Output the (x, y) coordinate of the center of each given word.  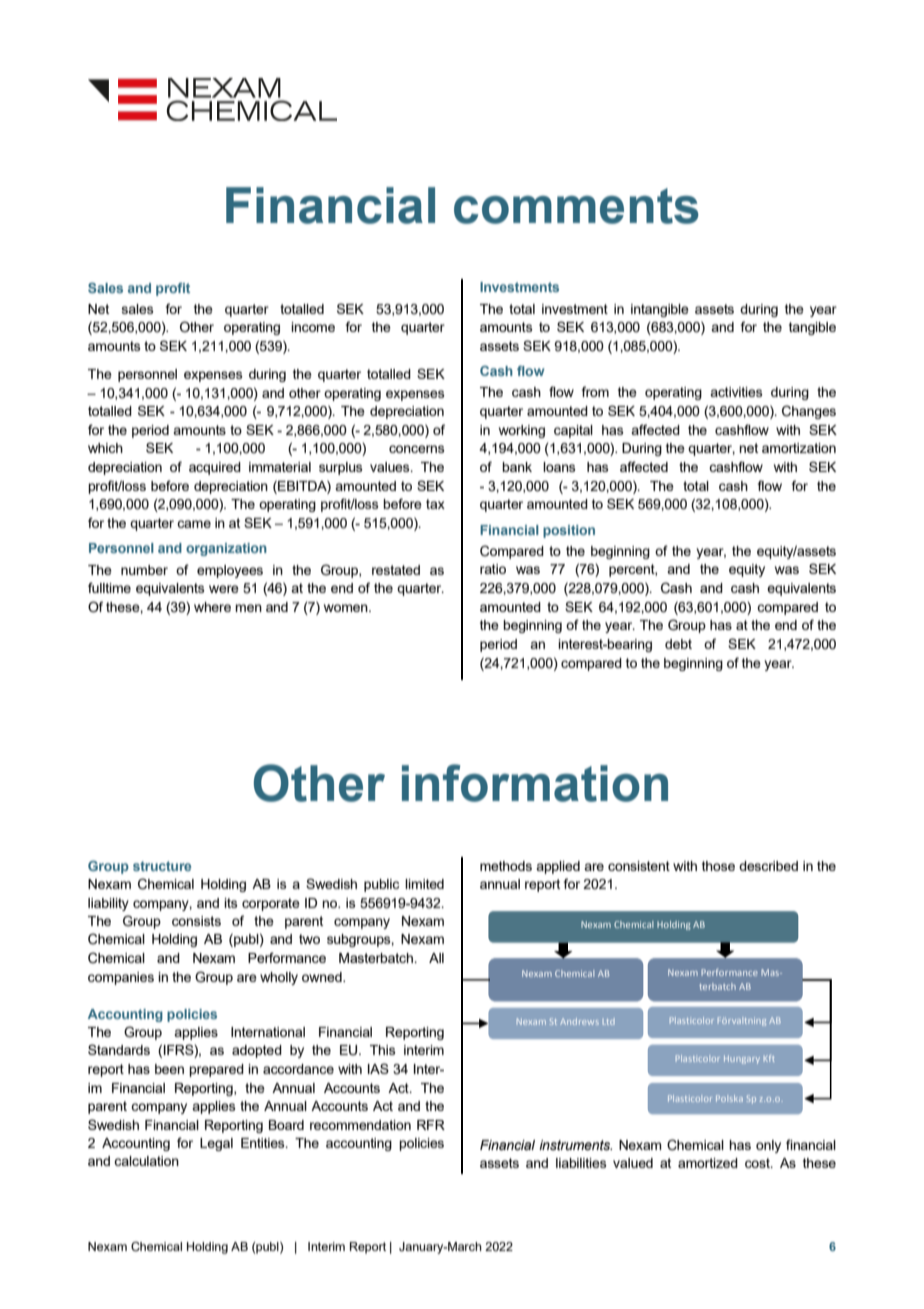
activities (736, 392)
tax (435, 504)
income (313, 327)
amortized (708, 1163)
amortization (799, 448)
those (718, 866)
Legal (216, 1144)
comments (576, 206)
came (194, 524)
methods (506, 866)
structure (162, 866)
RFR (431, 1125)
